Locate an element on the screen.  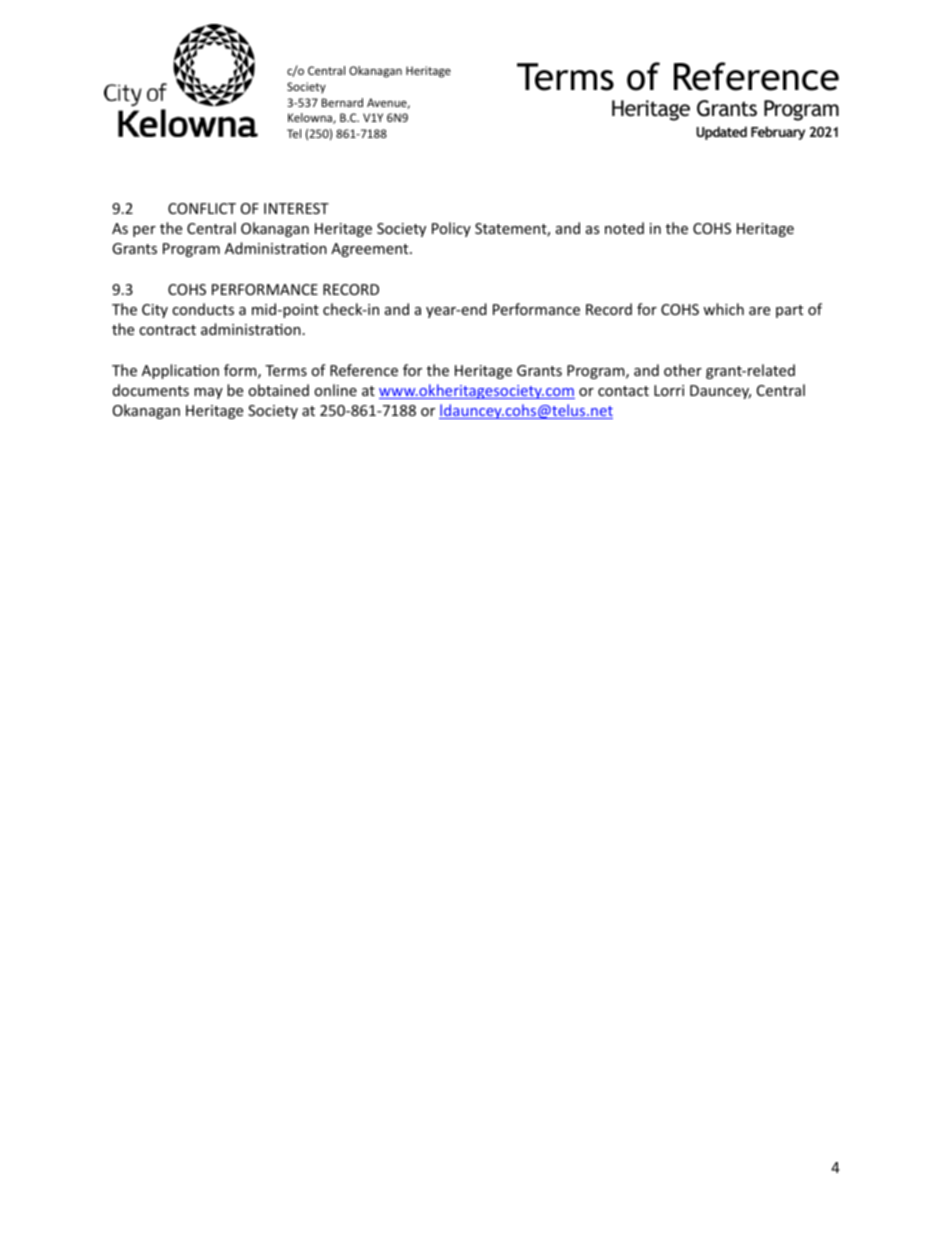
other is located at coordinates (683, 370).
